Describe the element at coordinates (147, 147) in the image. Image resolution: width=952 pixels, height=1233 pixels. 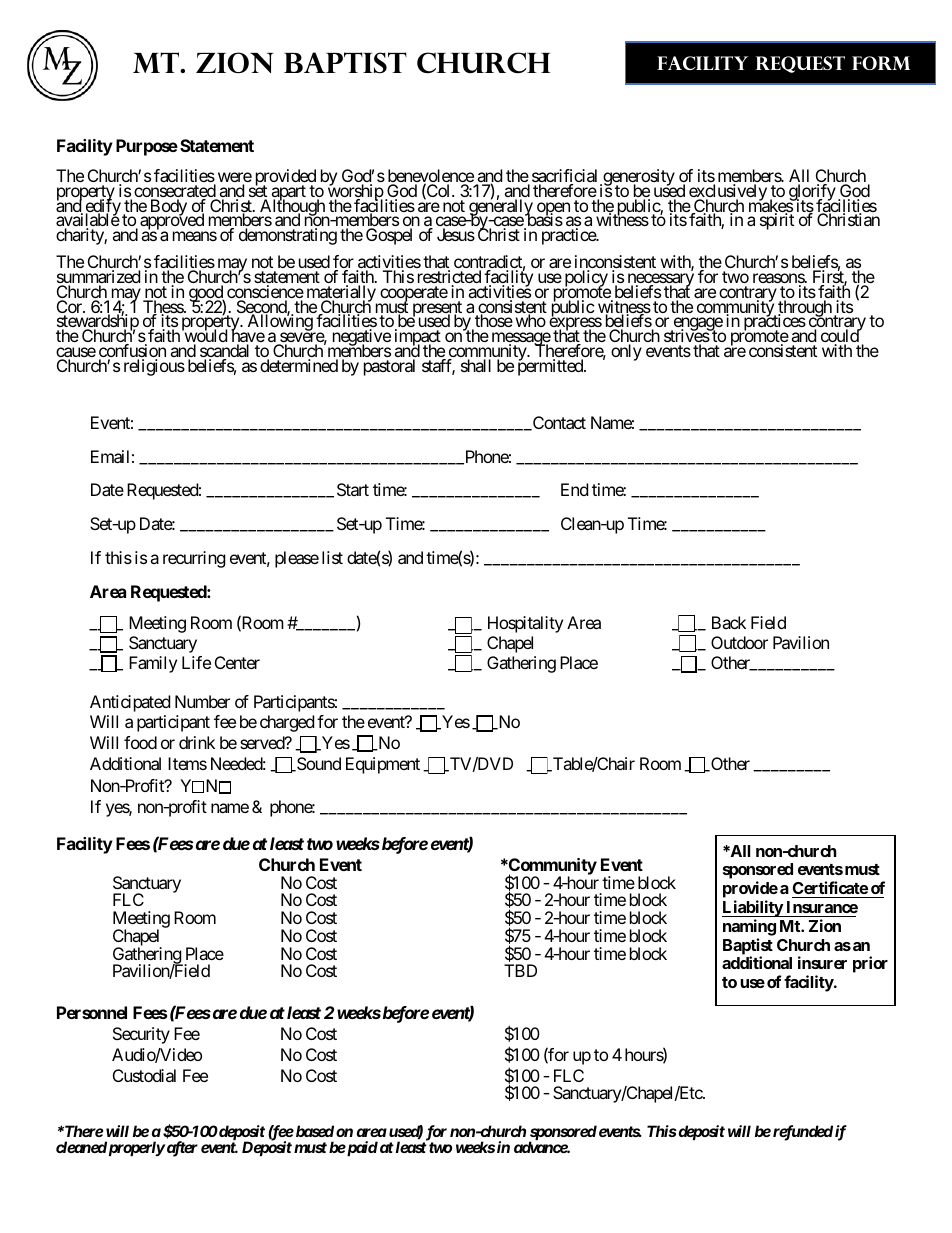
I see `Purpose` at that location.
